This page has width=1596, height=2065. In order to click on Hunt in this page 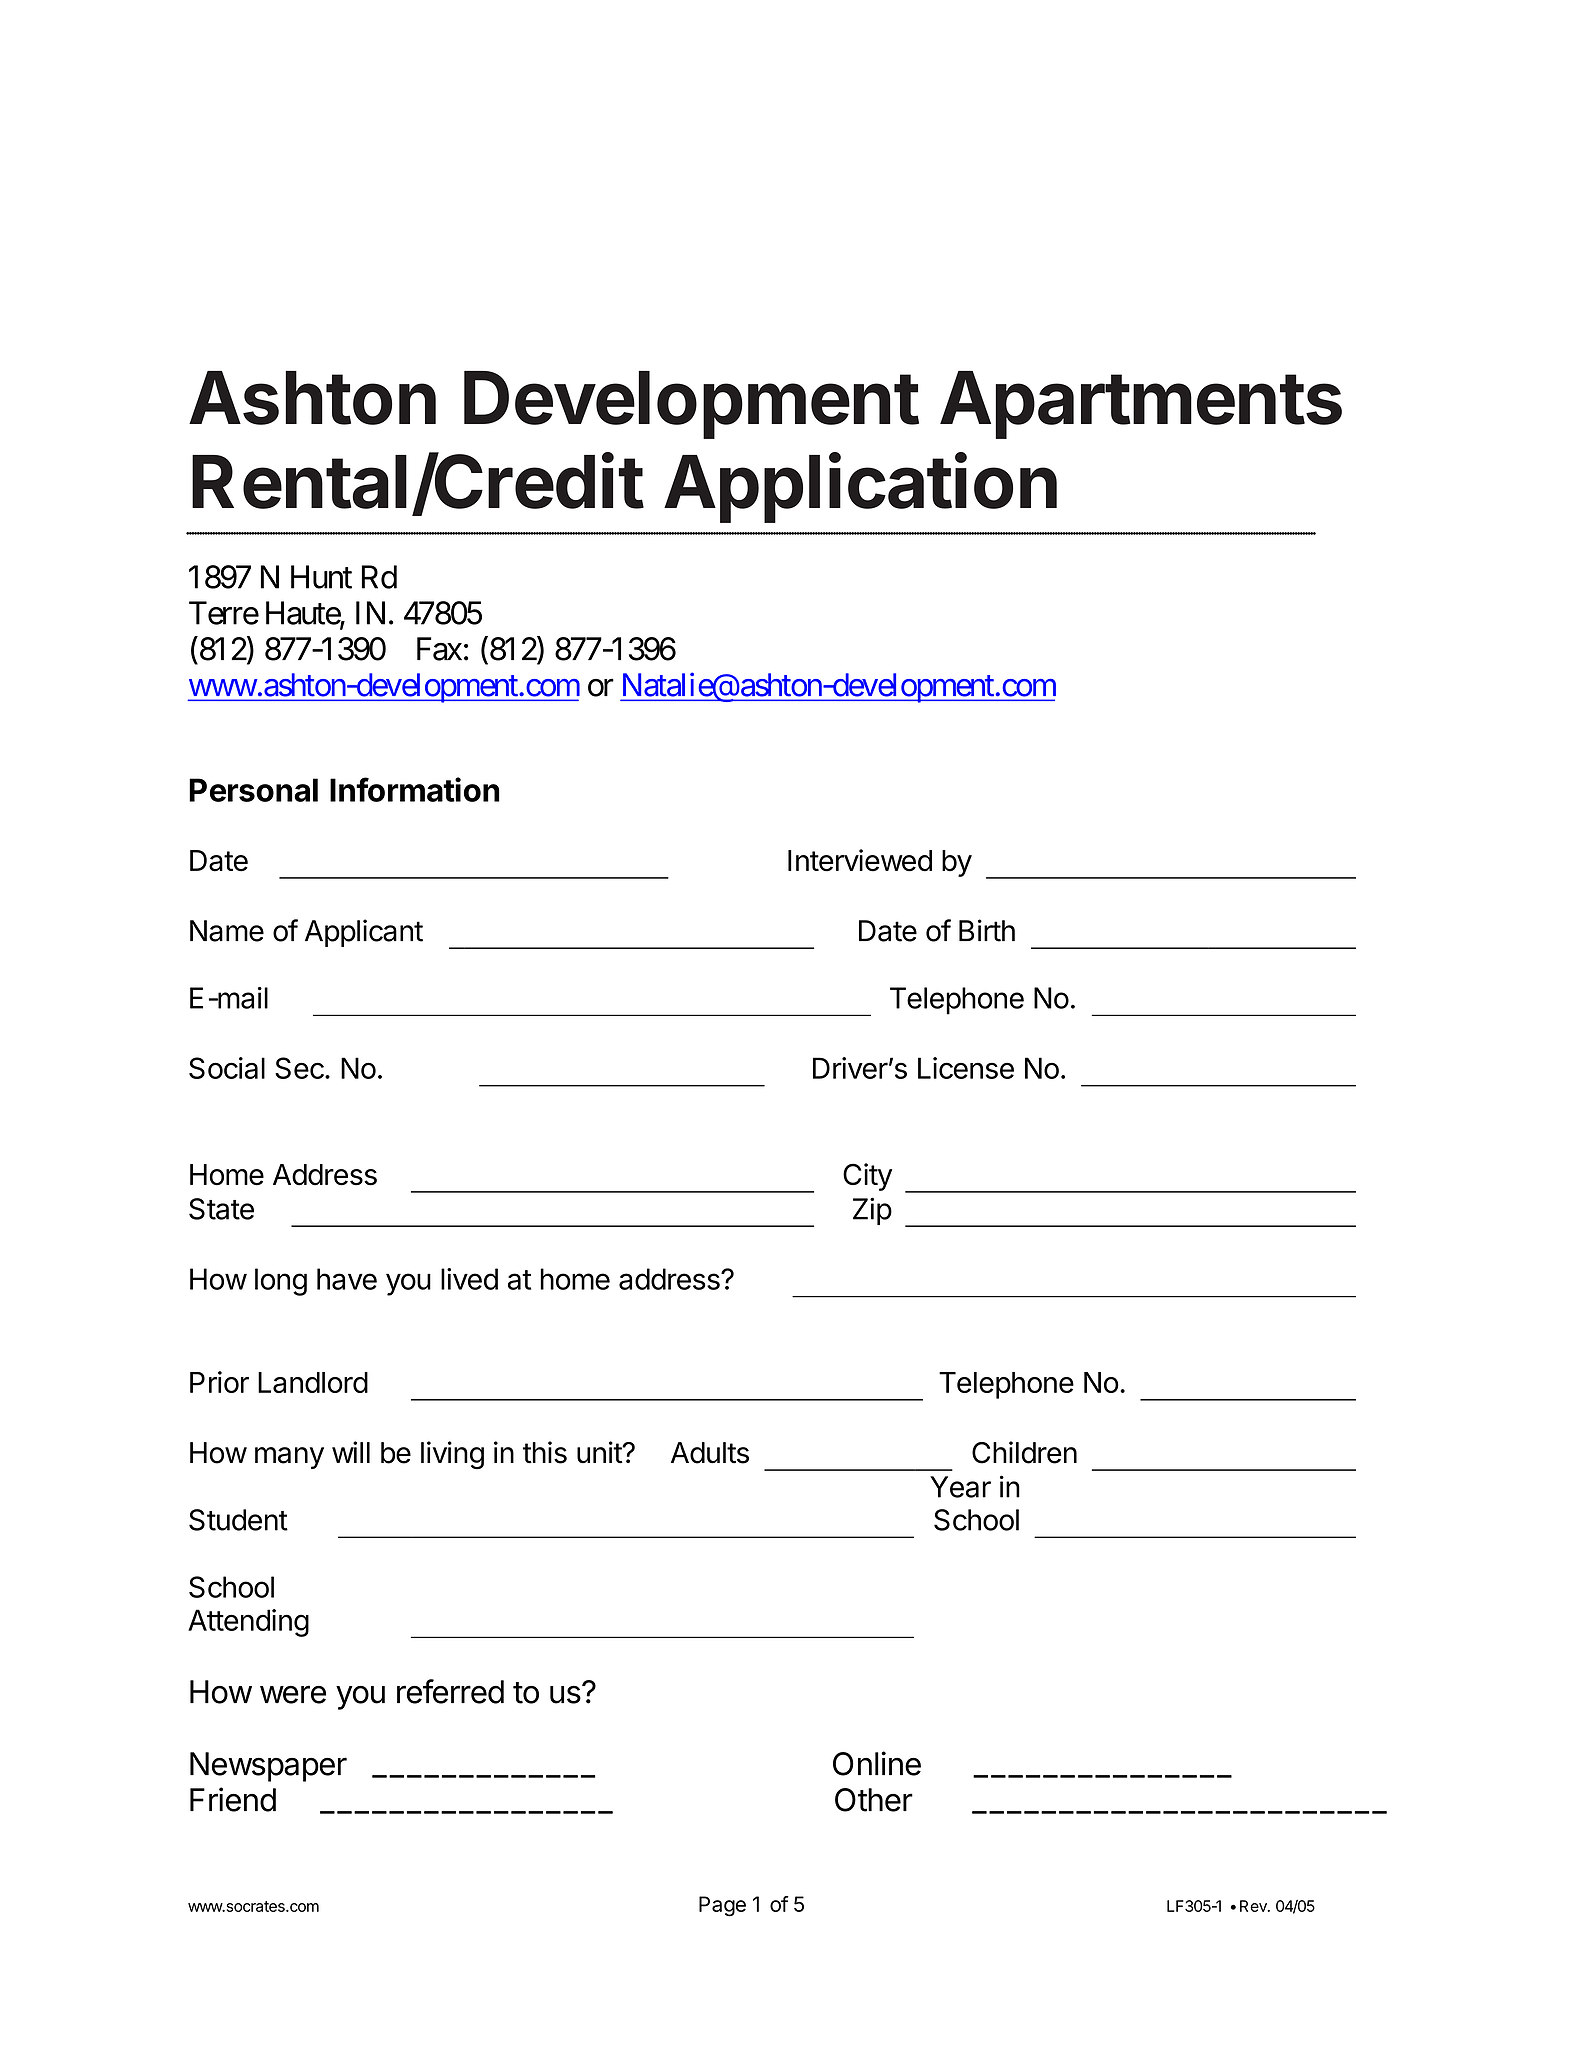, I will do `click(321, 577)`.
